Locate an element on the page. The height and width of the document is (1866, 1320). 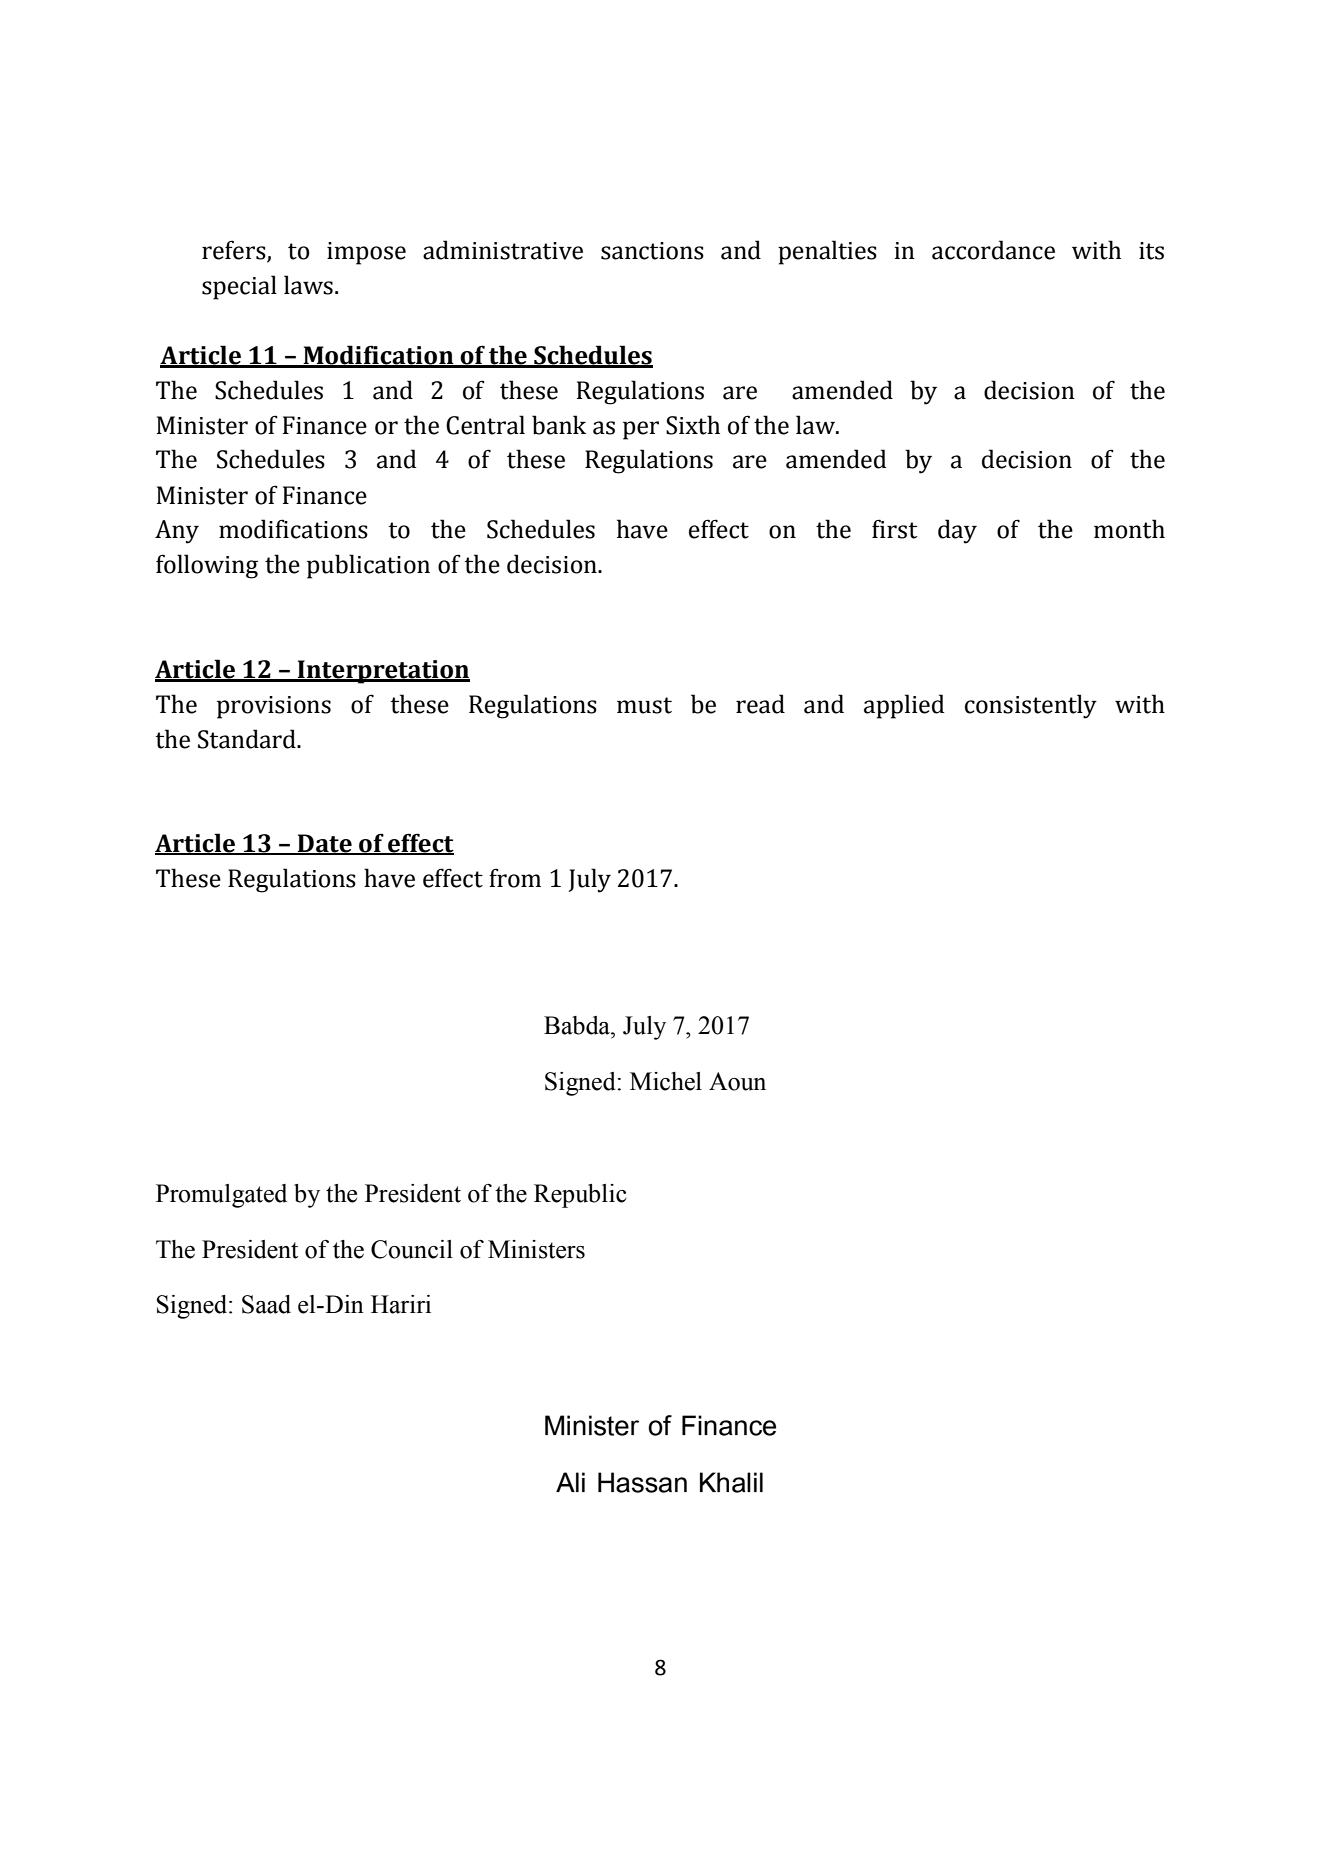
consistently is located at coordinates (1031, 706).
